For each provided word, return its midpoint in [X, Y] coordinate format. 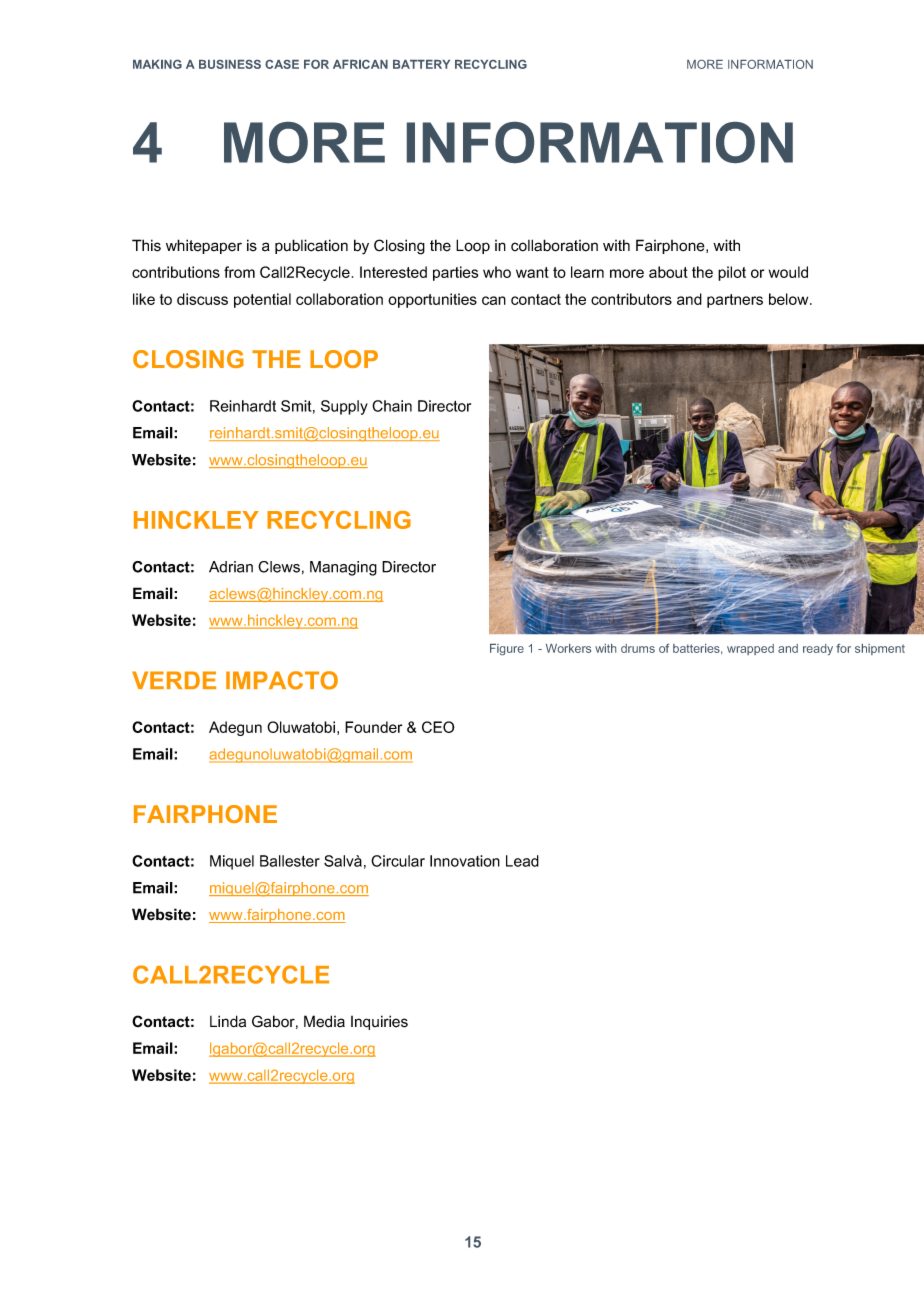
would [788, 272]
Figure [507, 649]
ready [818, 649]
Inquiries [379, 1022]
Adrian [231, 567]
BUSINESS [230, 64]
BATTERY [421, 64]
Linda [228, 1021]
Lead [522, 861]
